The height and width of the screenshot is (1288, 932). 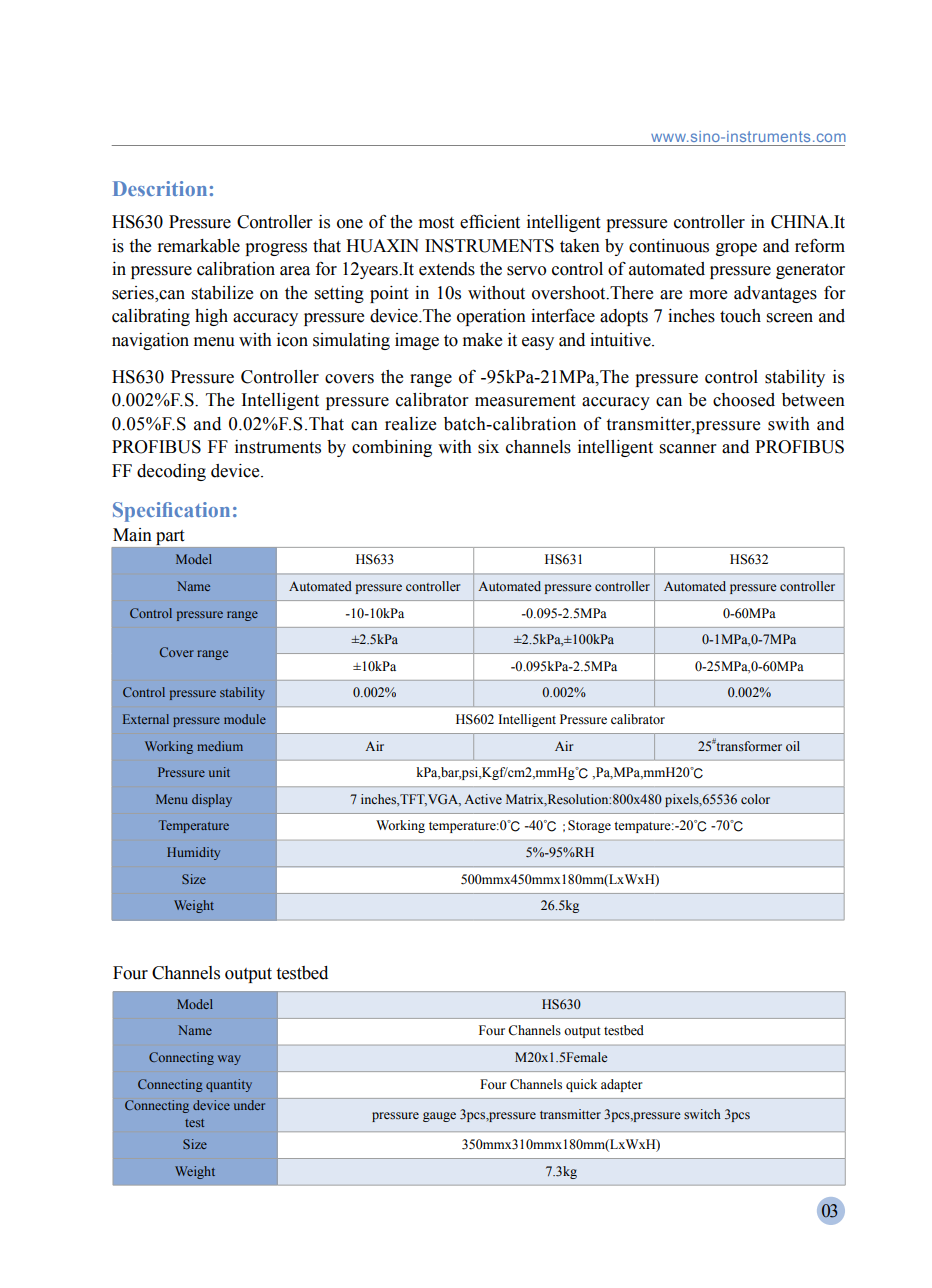 What do you see at coordinates (212, 800) in the screenshot?
I see `display` at bounding box center [212, 800].
